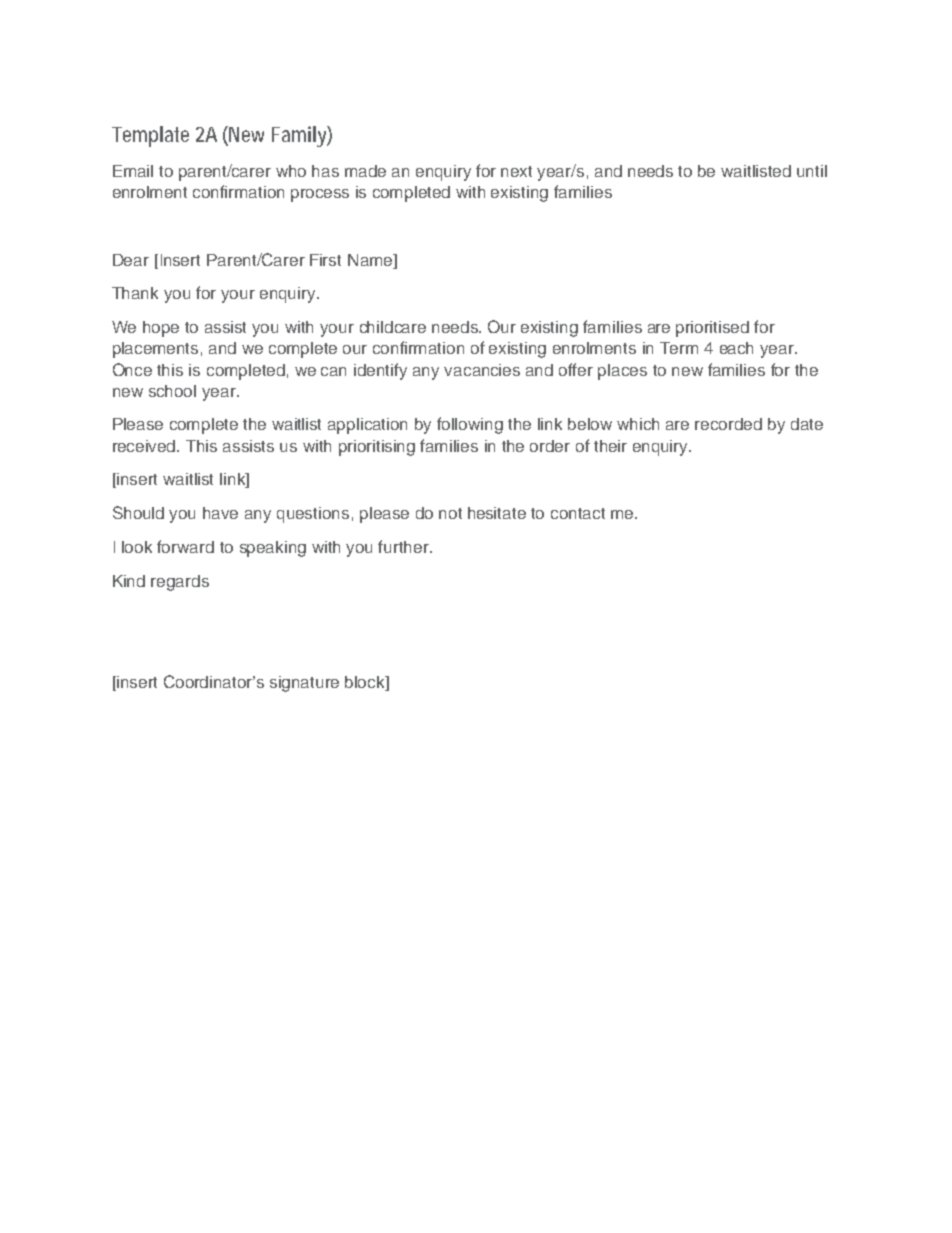 The height and width of the screenshot is (1233, 952). Describe the element at coordinates (405, 546) in the screenshot. I see `further` at that location.
